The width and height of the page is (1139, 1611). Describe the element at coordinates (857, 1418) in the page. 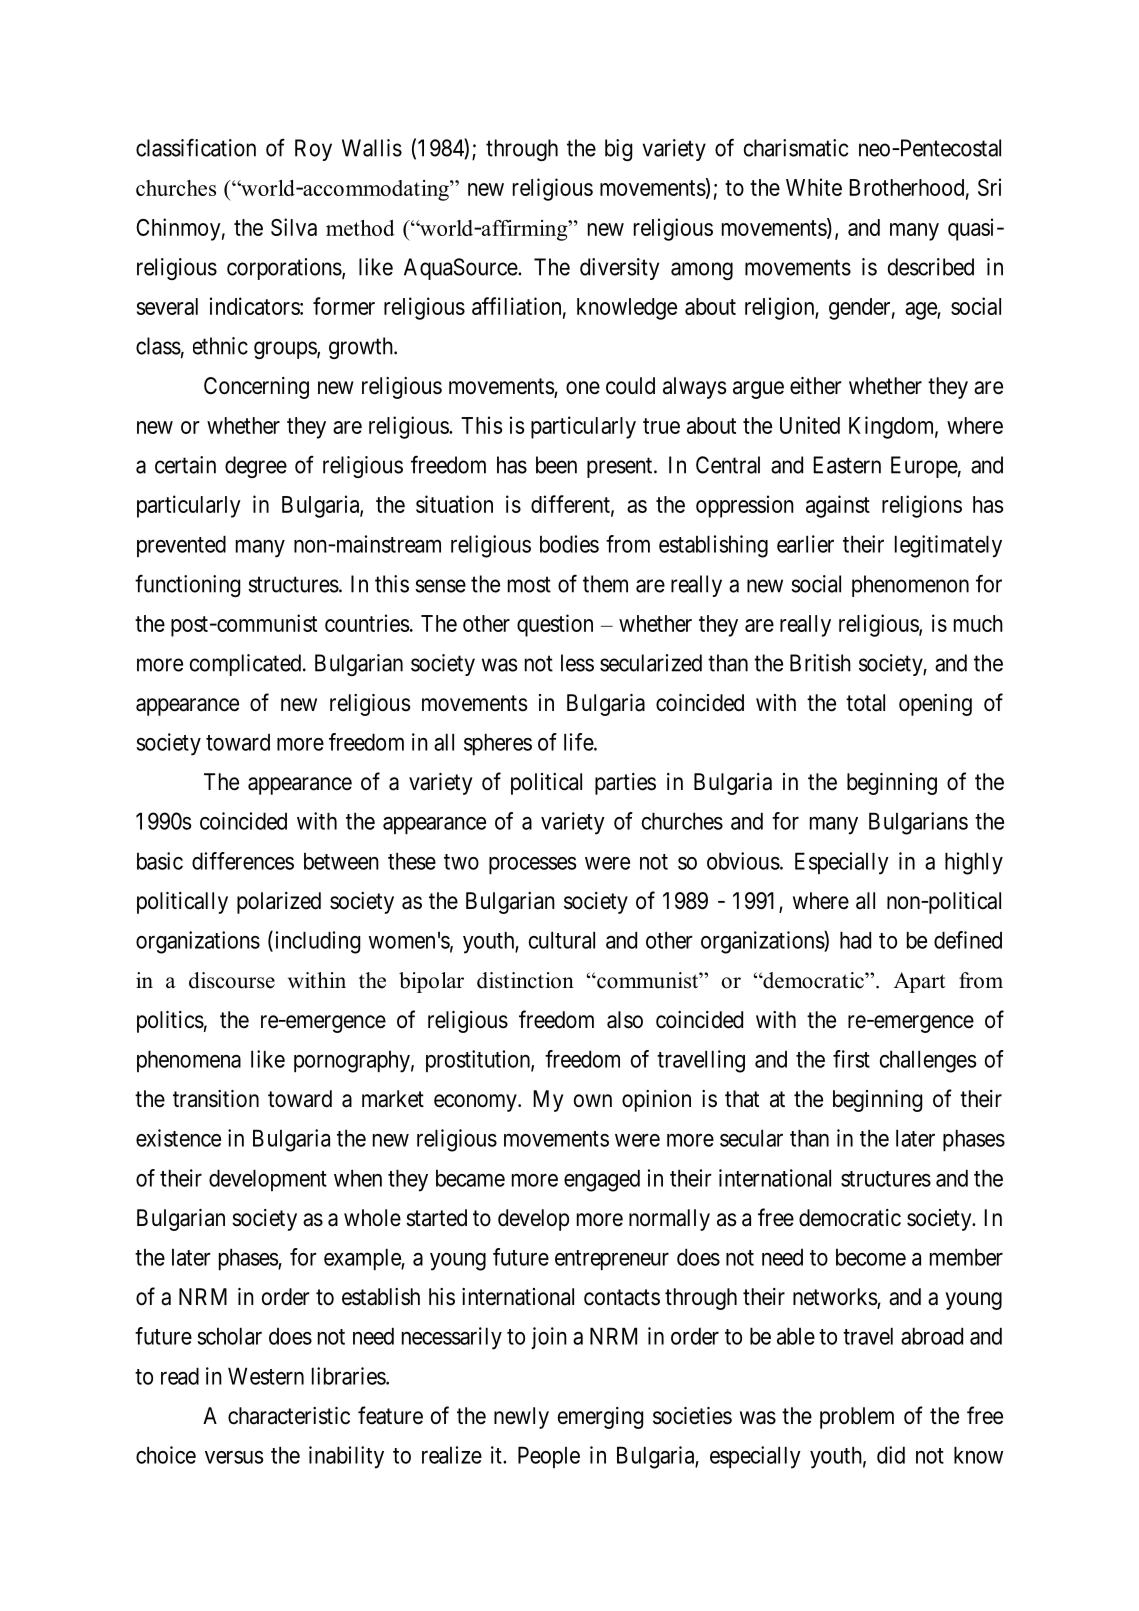

I see `problem` at that location.
